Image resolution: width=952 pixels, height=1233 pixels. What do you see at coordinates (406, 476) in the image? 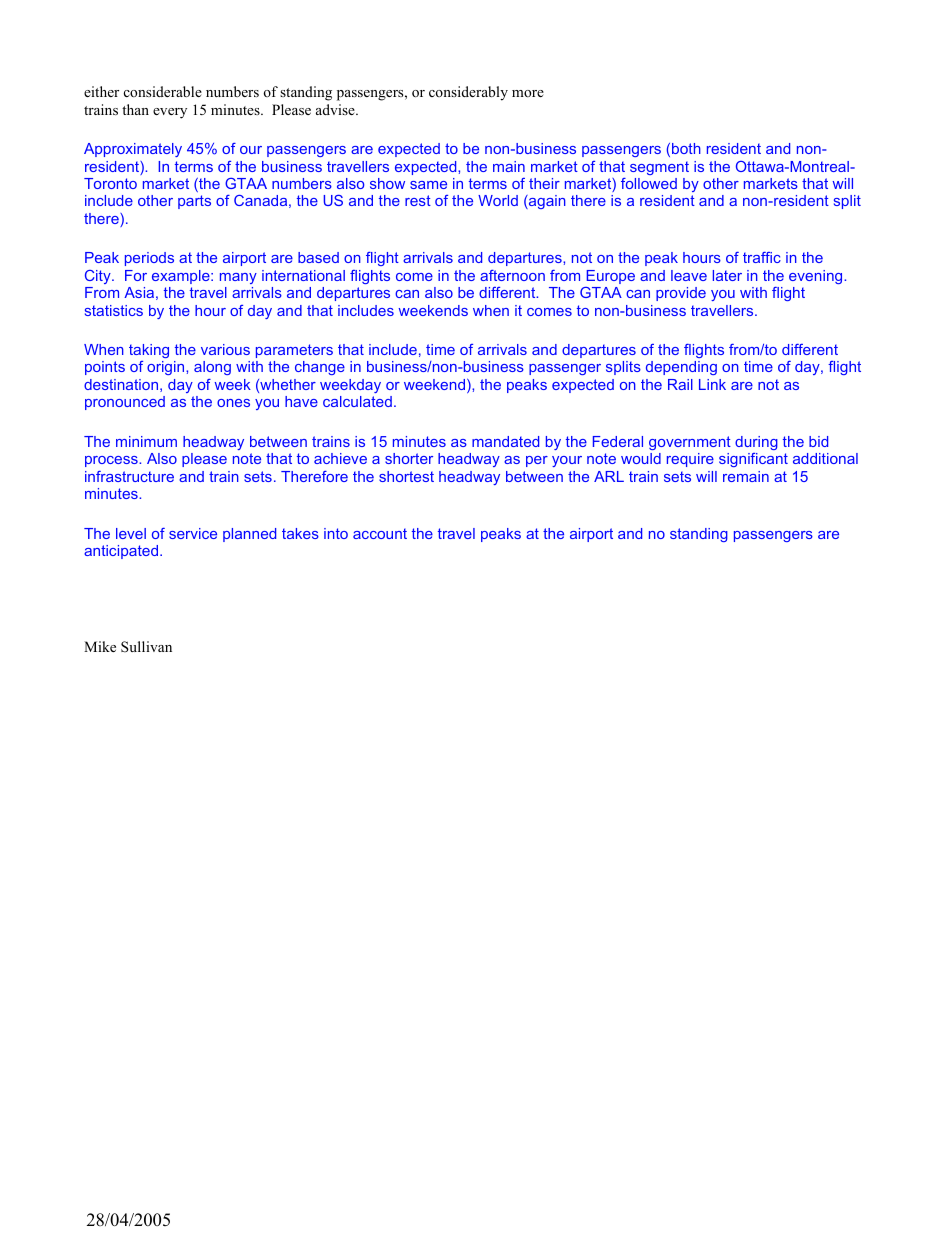
I see `shortest` at bounding box center [406, 476].
